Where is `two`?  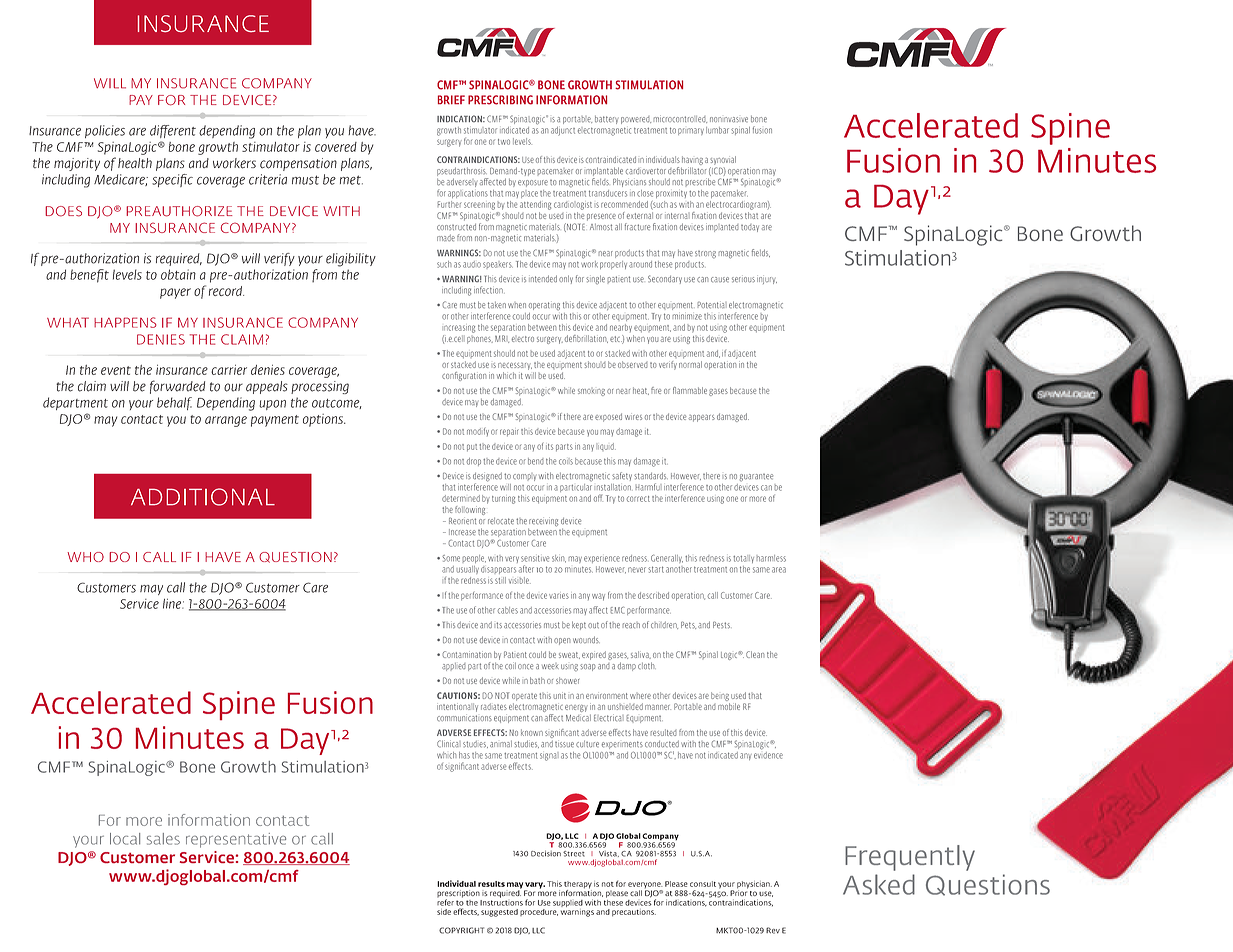 two is located at coordinates (504, 142).
